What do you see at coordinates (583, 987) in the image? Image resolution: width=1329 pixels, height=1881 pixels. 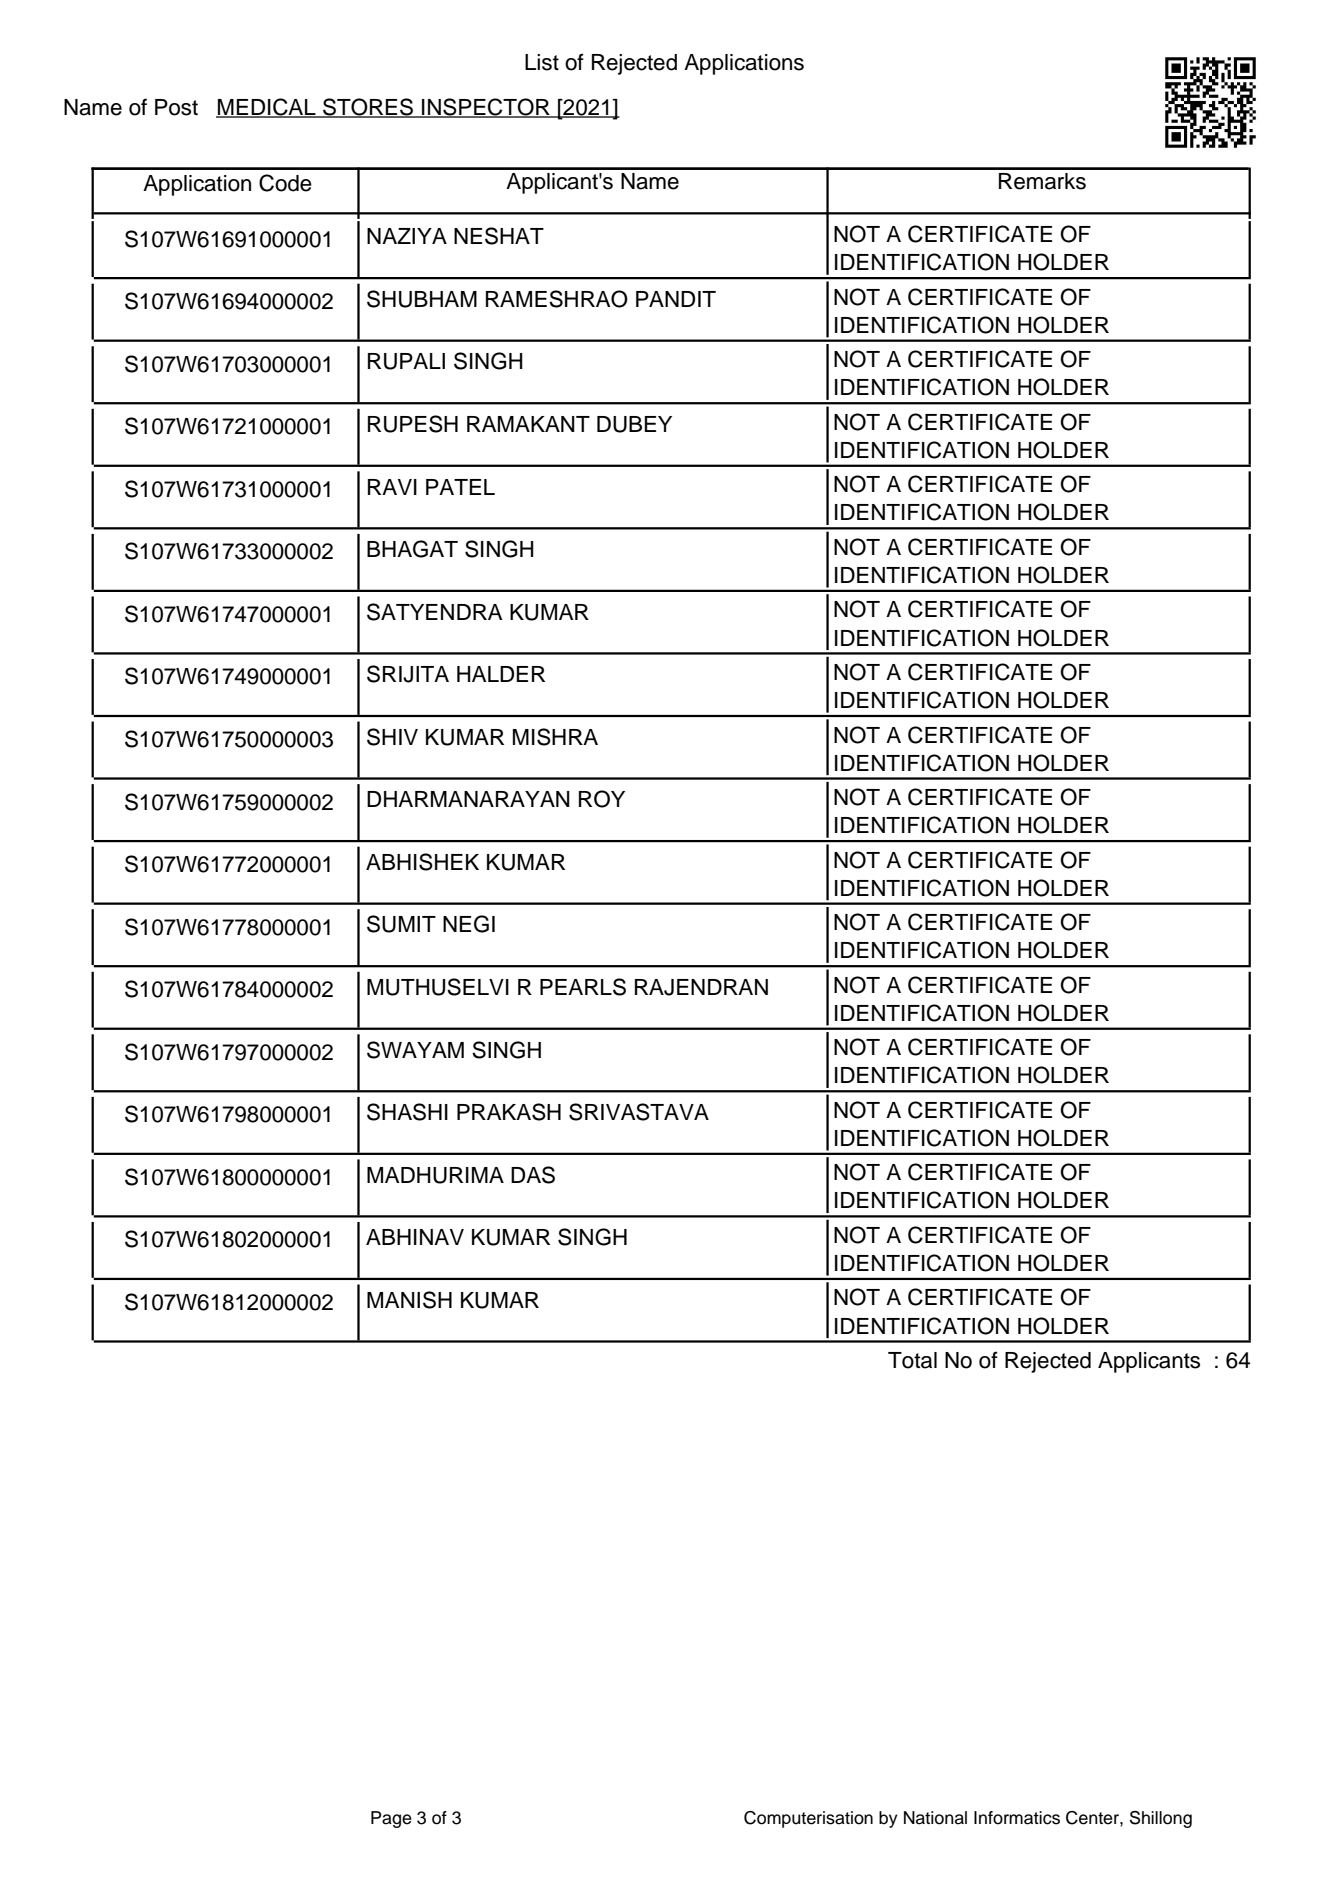 I see `PEARLS` at bounding box center [583, 987].
